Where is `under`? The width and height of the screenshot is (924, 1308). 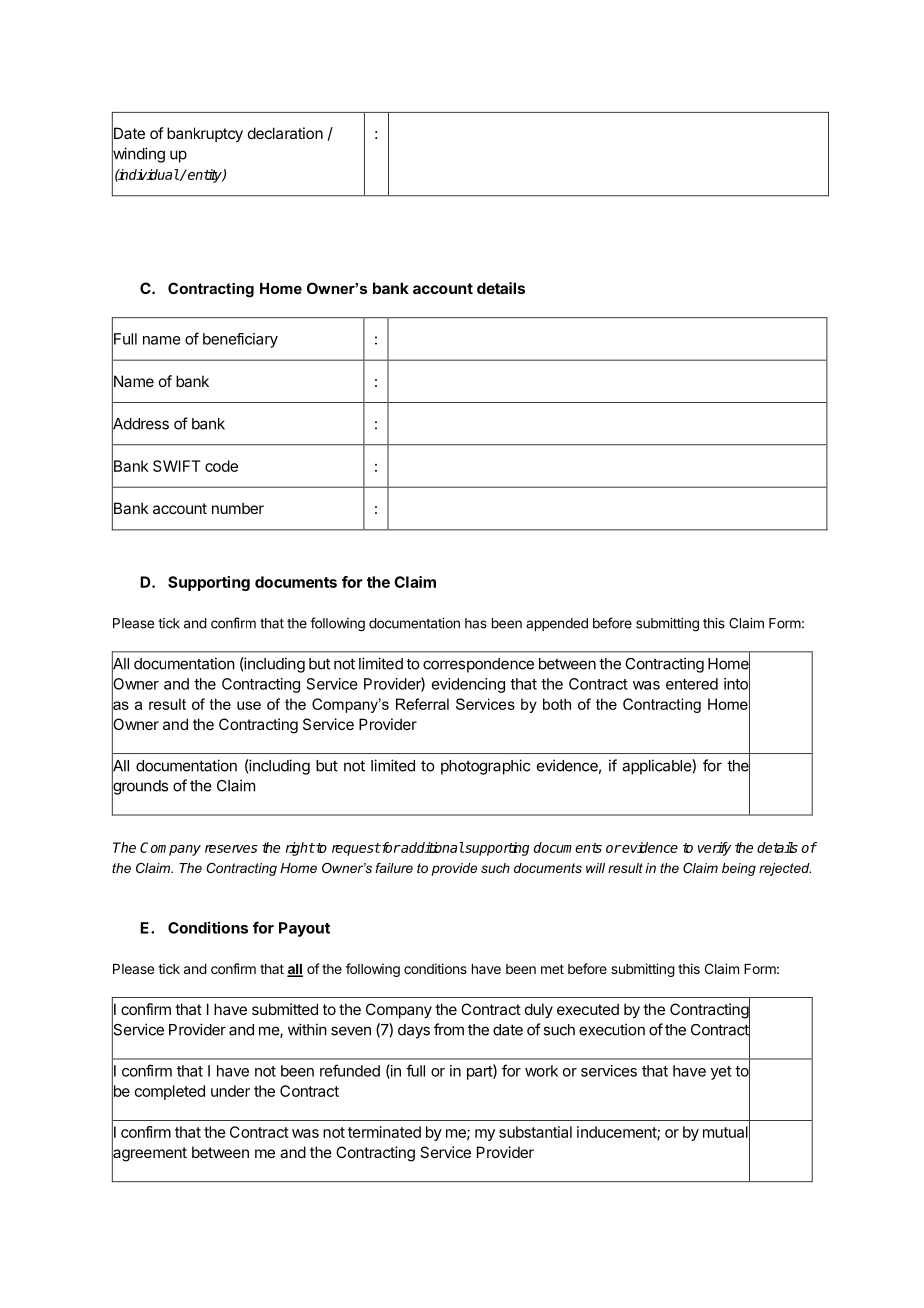
under is located at coordinates (230, 1091).
